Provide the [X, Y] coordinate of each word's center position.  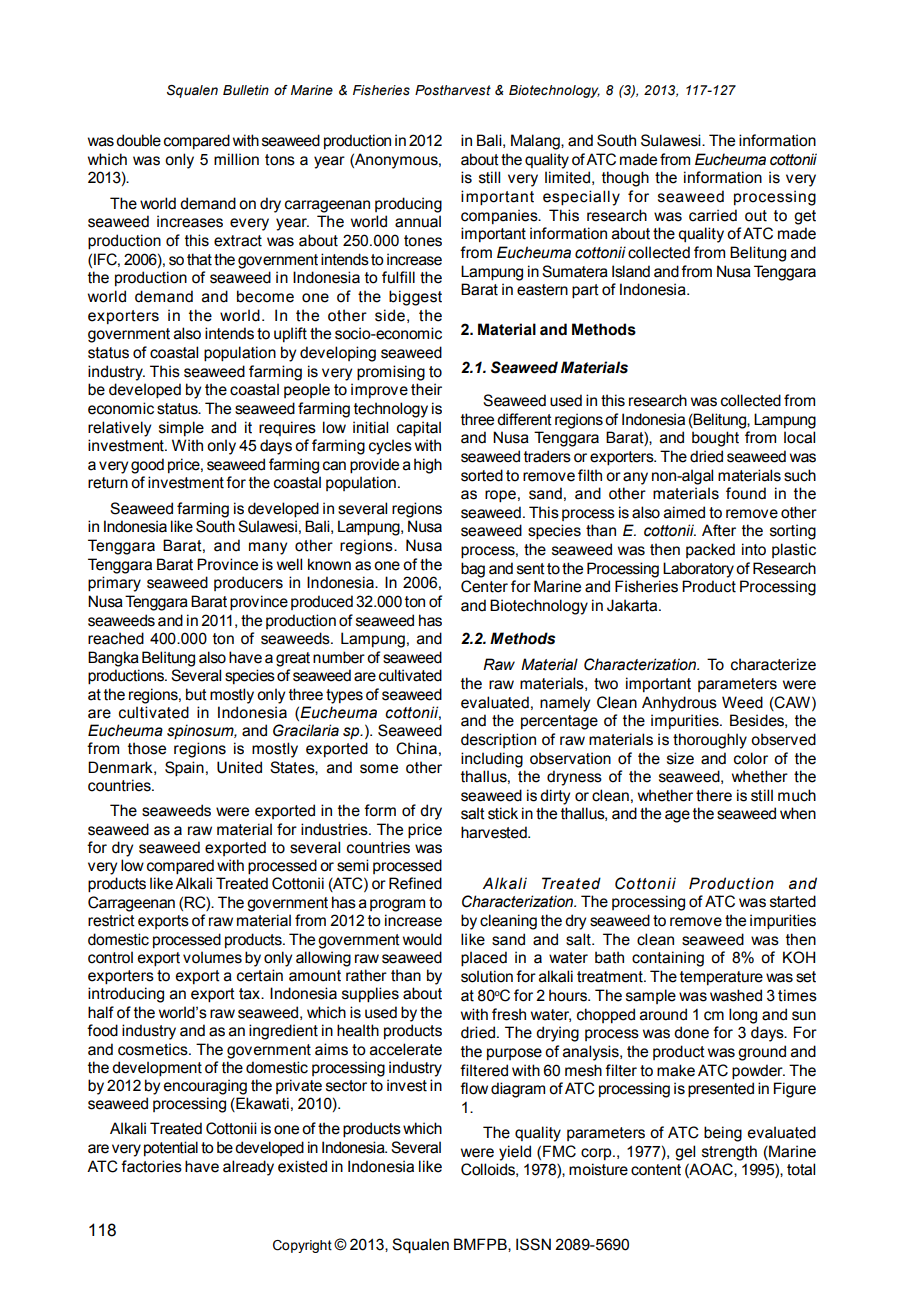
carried [713, 215]
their [426, 389]
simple [181, 428]
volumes [212, 957]
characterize [773, 664]
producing [408, 205]
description [498, 740]
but [196, 694]
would [422, 939]
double [138, 140]
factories [151, 1166]
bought [715, 439]
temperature [721, 978]
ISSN [533, 1244]
